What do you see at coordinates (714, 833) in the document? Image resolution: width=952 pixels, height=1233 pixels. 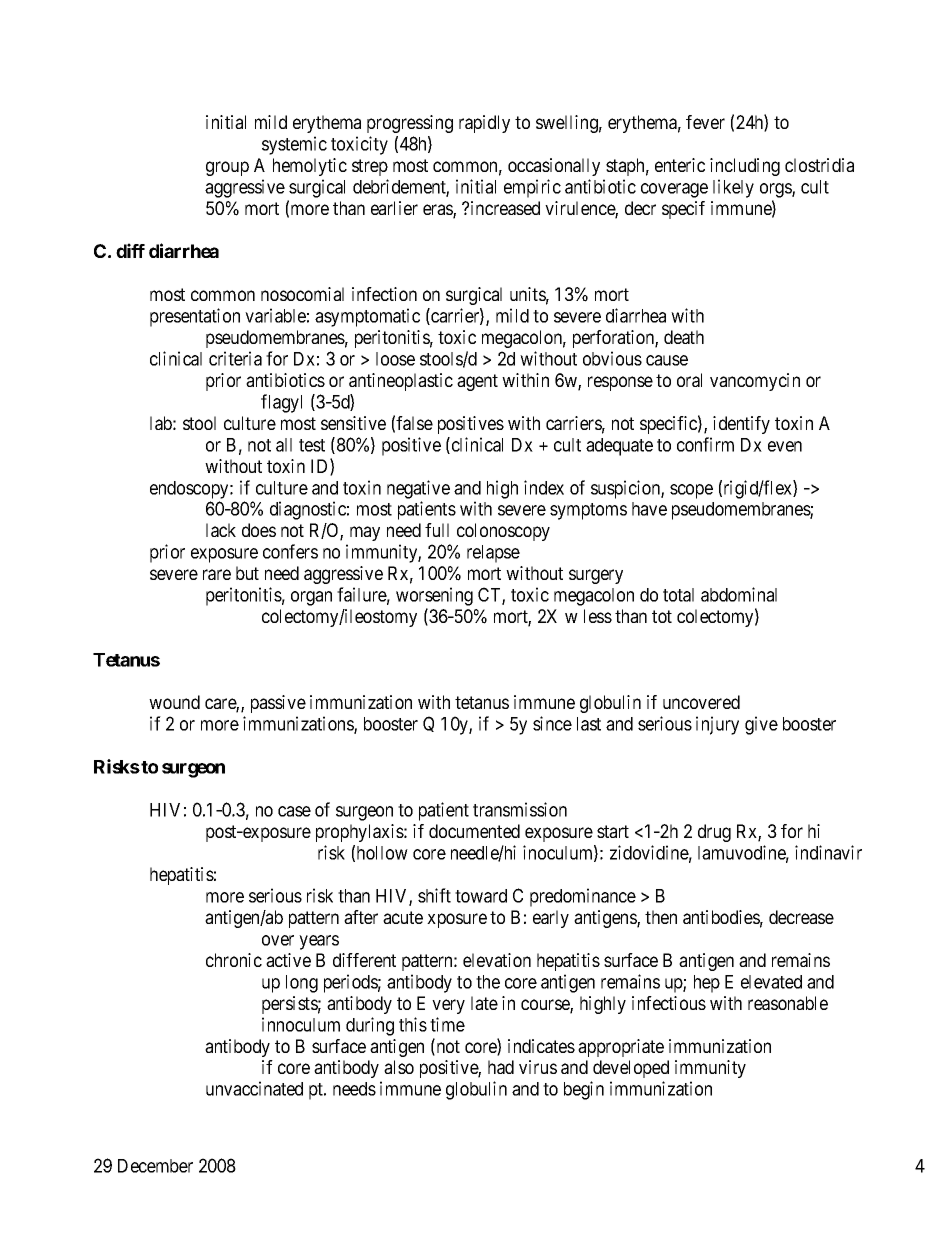 I see `drug` at bounding box center [714, 833].
